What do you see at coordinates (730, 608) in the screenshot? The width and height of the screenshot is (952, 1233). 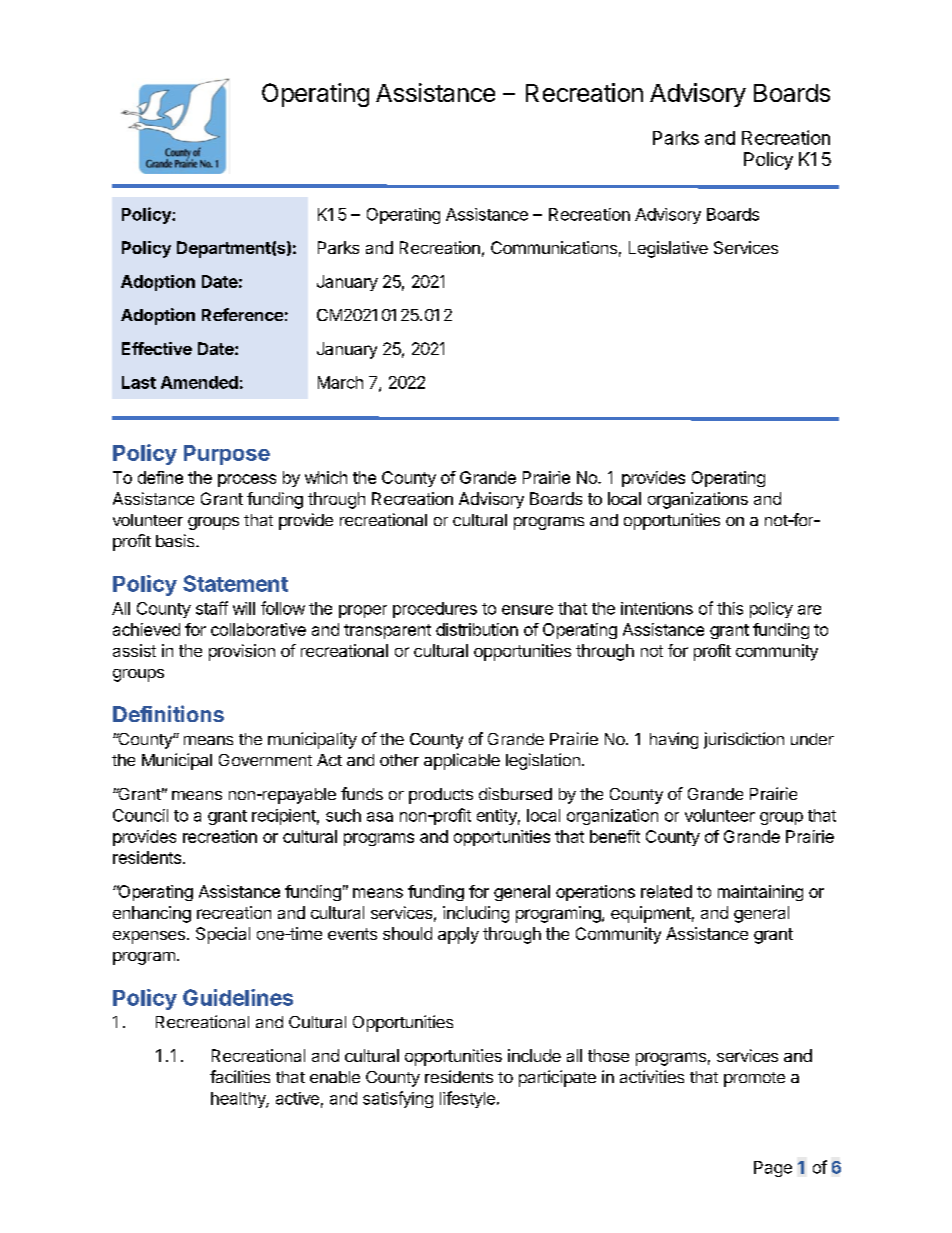 I see `this` at bounding box center [730, 608].
